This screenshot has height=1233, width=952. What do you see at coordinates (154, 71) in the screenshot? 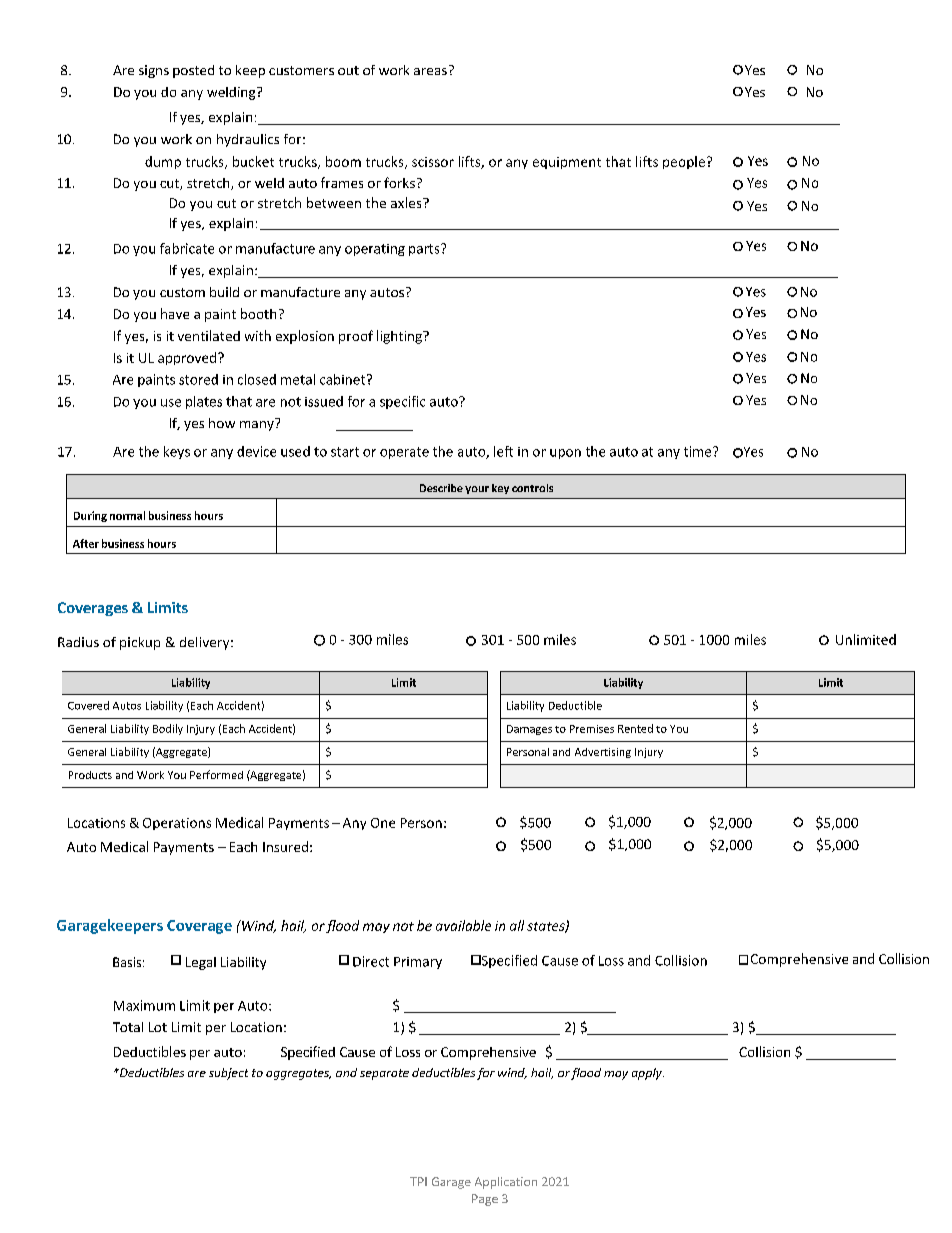
I see `signs` at bounding box center [154, 71].
